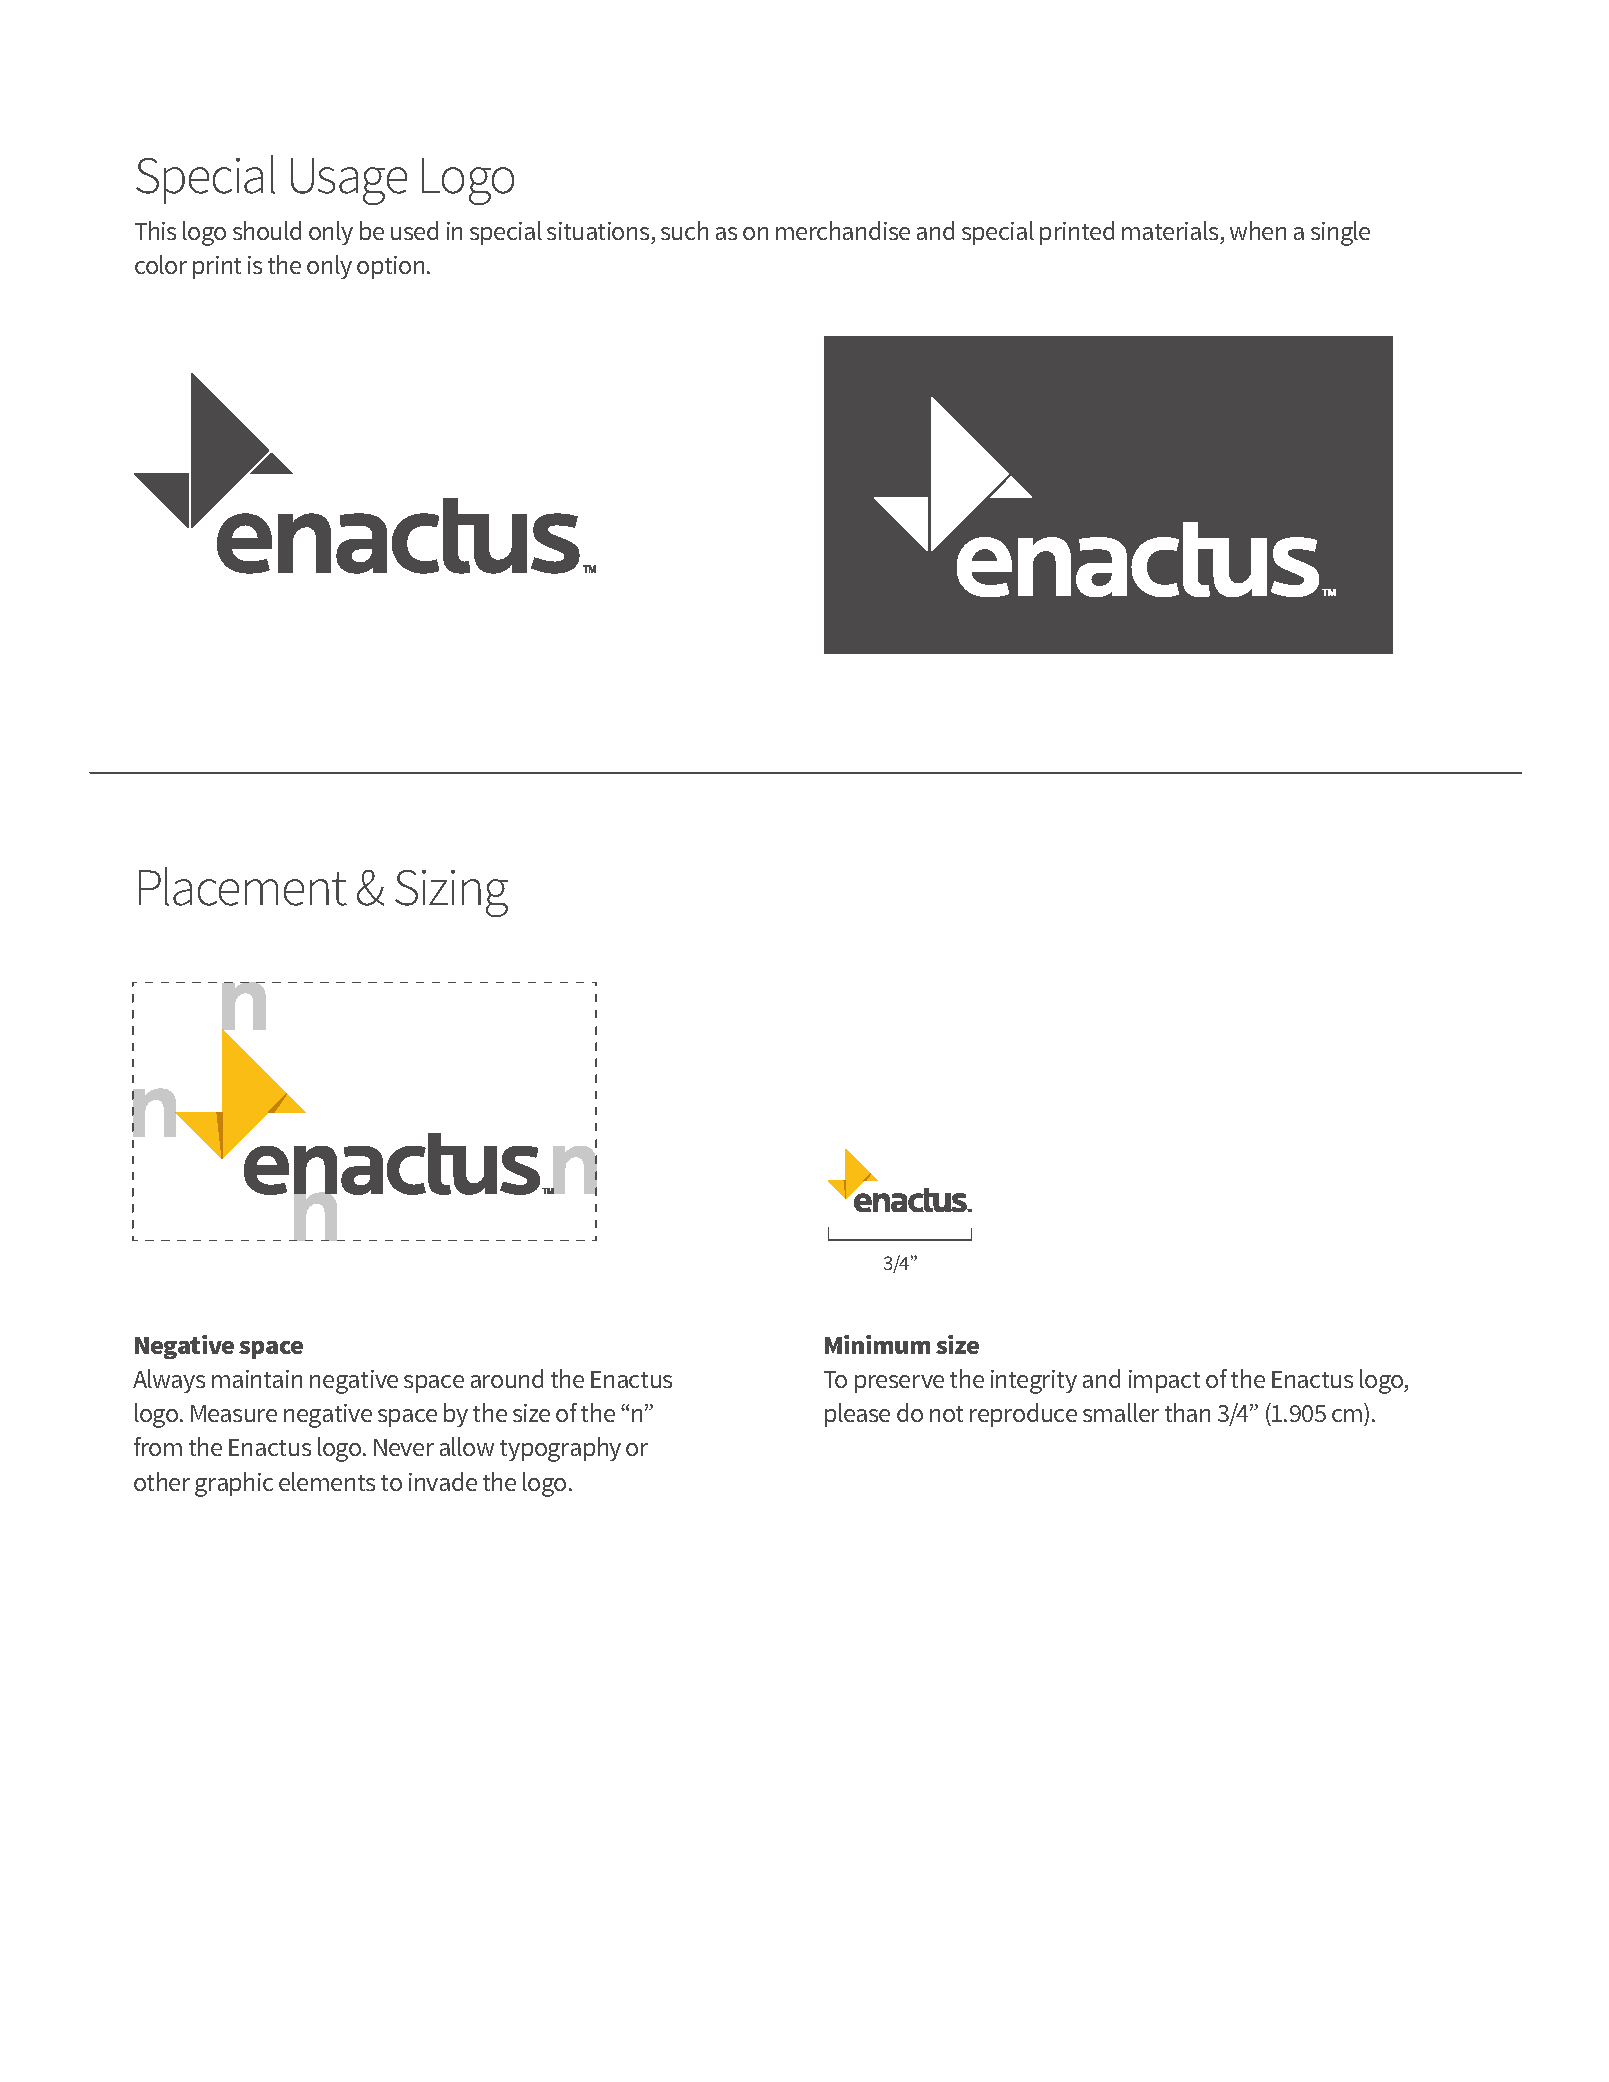  What do you see at coordinates (684, 230) in the screenshot?
I see `such` at bounding box center [684, 230].
